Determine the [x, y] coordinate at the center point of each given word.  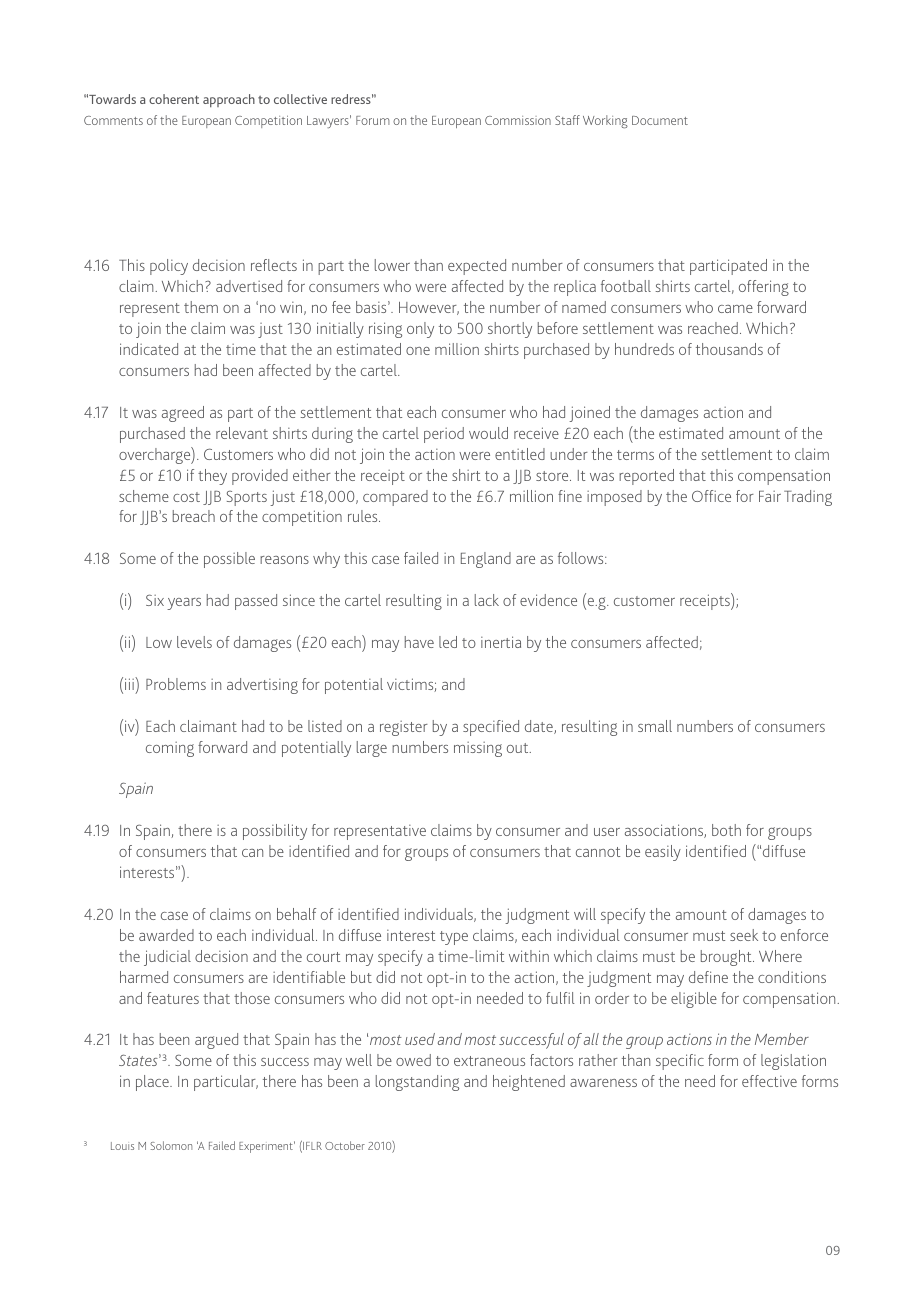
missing [478, 749]
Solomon [171, 1145]
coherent [174, 99]
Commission [518, 120]
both [726, 830]
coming [170, 749]
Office [711, 496]
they [212, 477]
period [444, 435]
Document [660, 120]
